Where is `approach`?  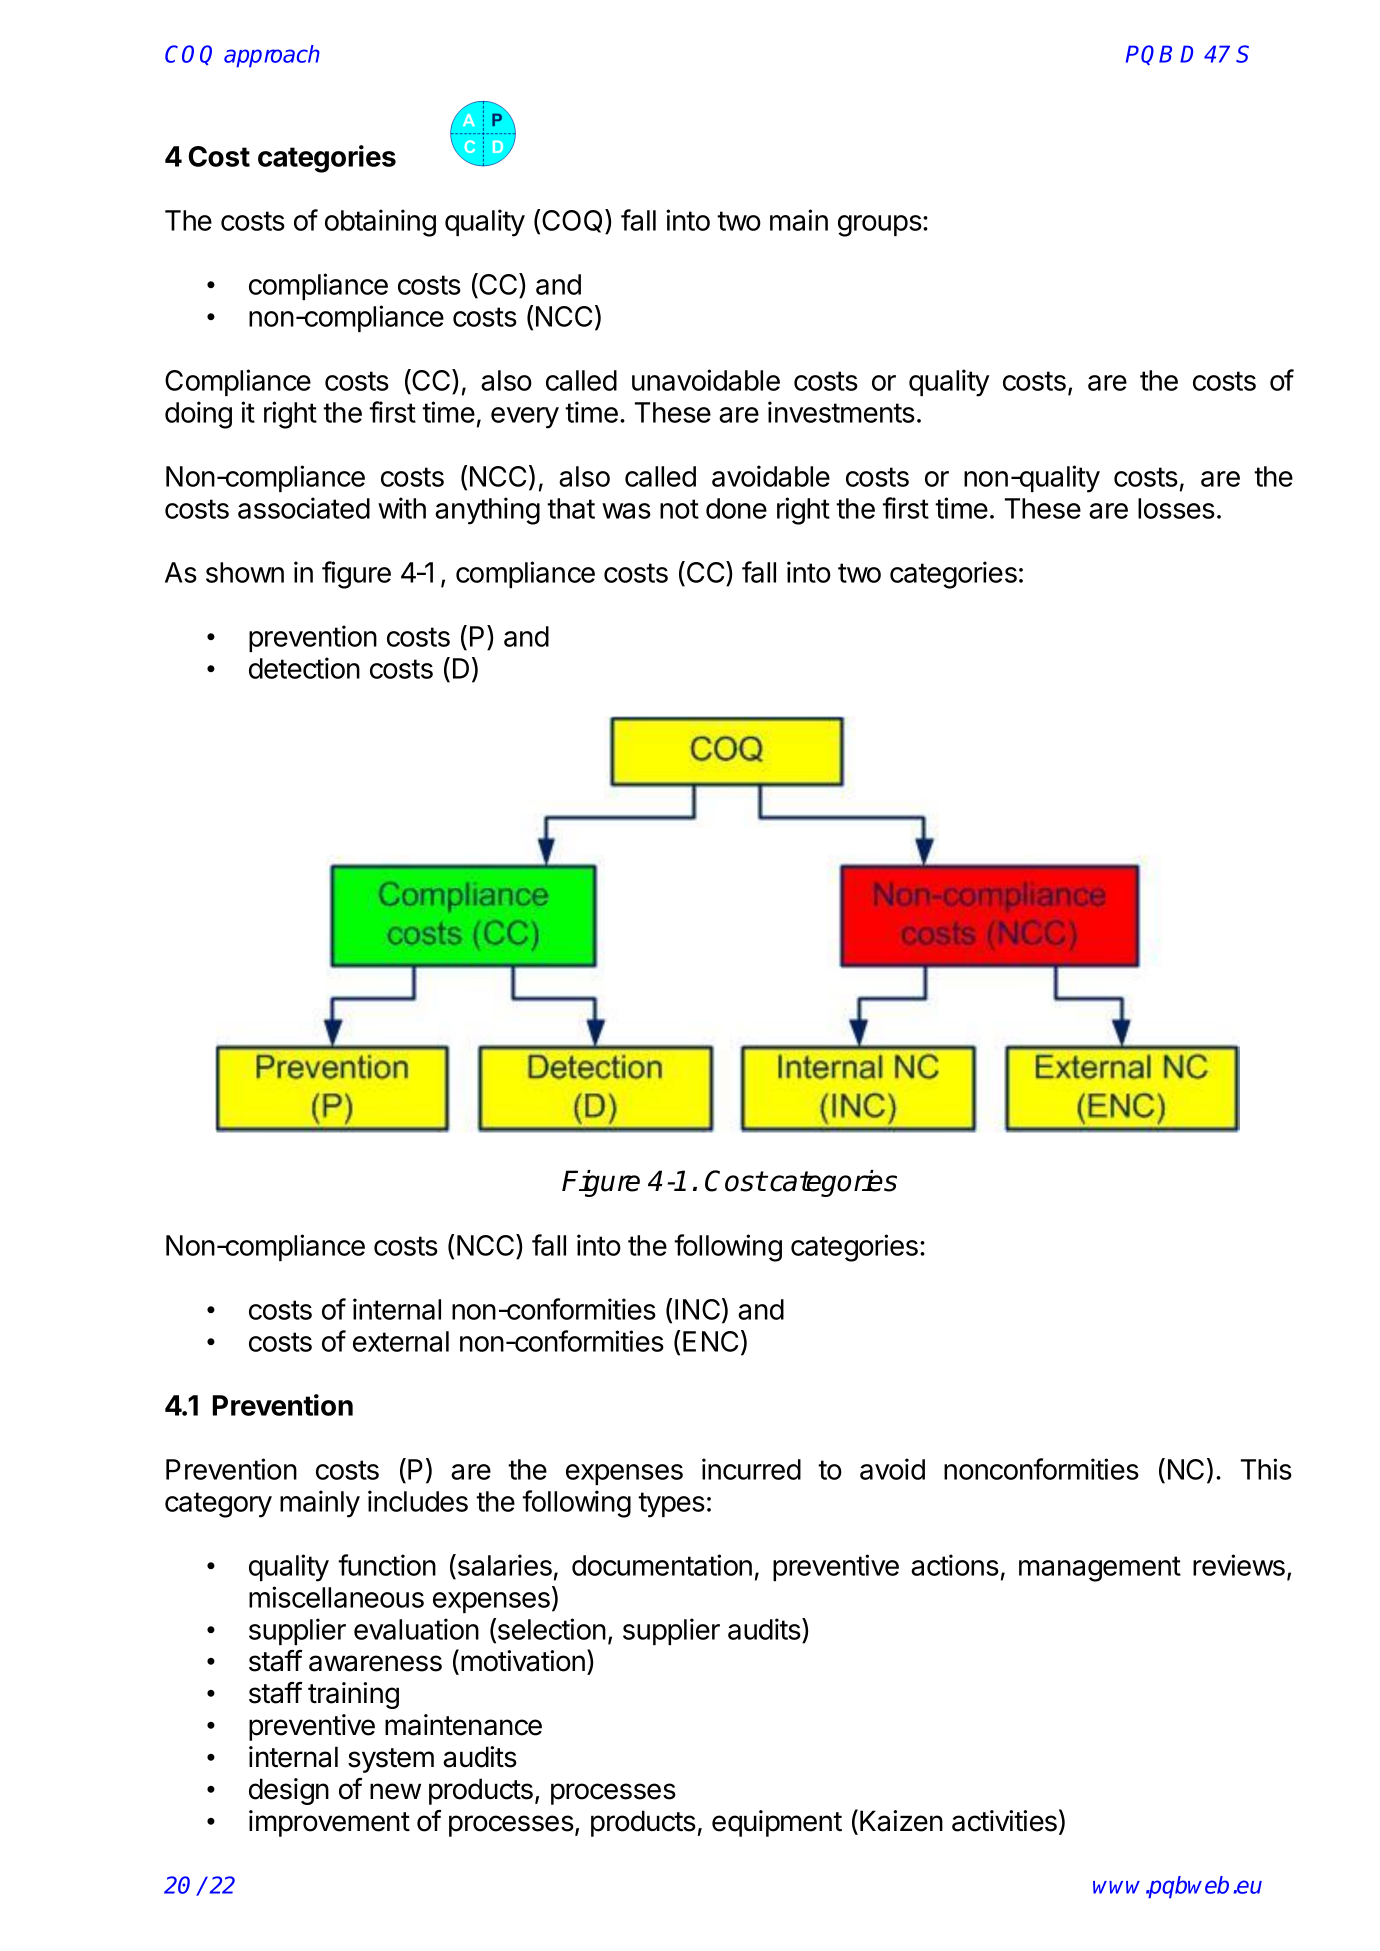 approach is located at coordinates (272, 56).
